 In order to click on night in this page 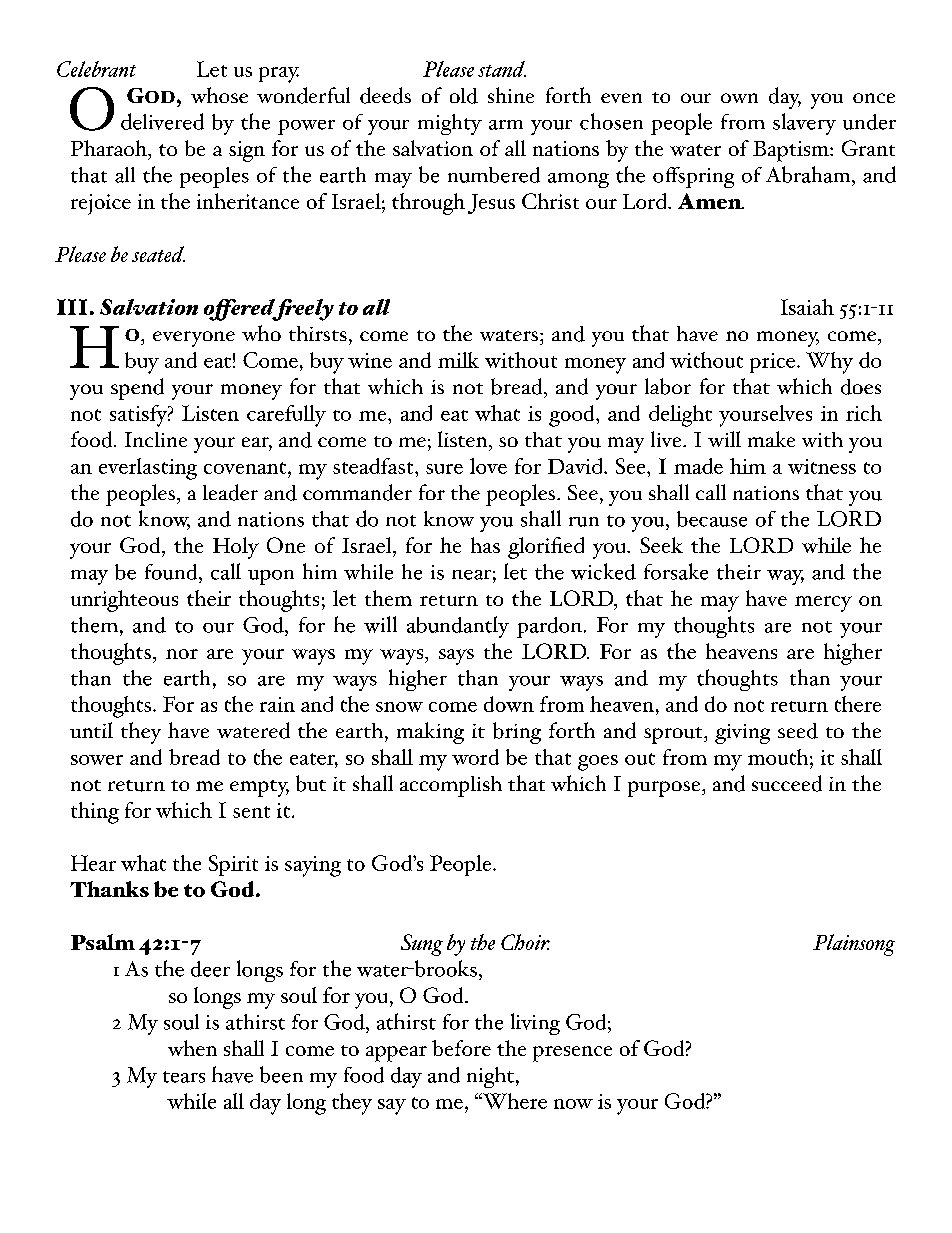, I will do `click(490, 1077)`.
